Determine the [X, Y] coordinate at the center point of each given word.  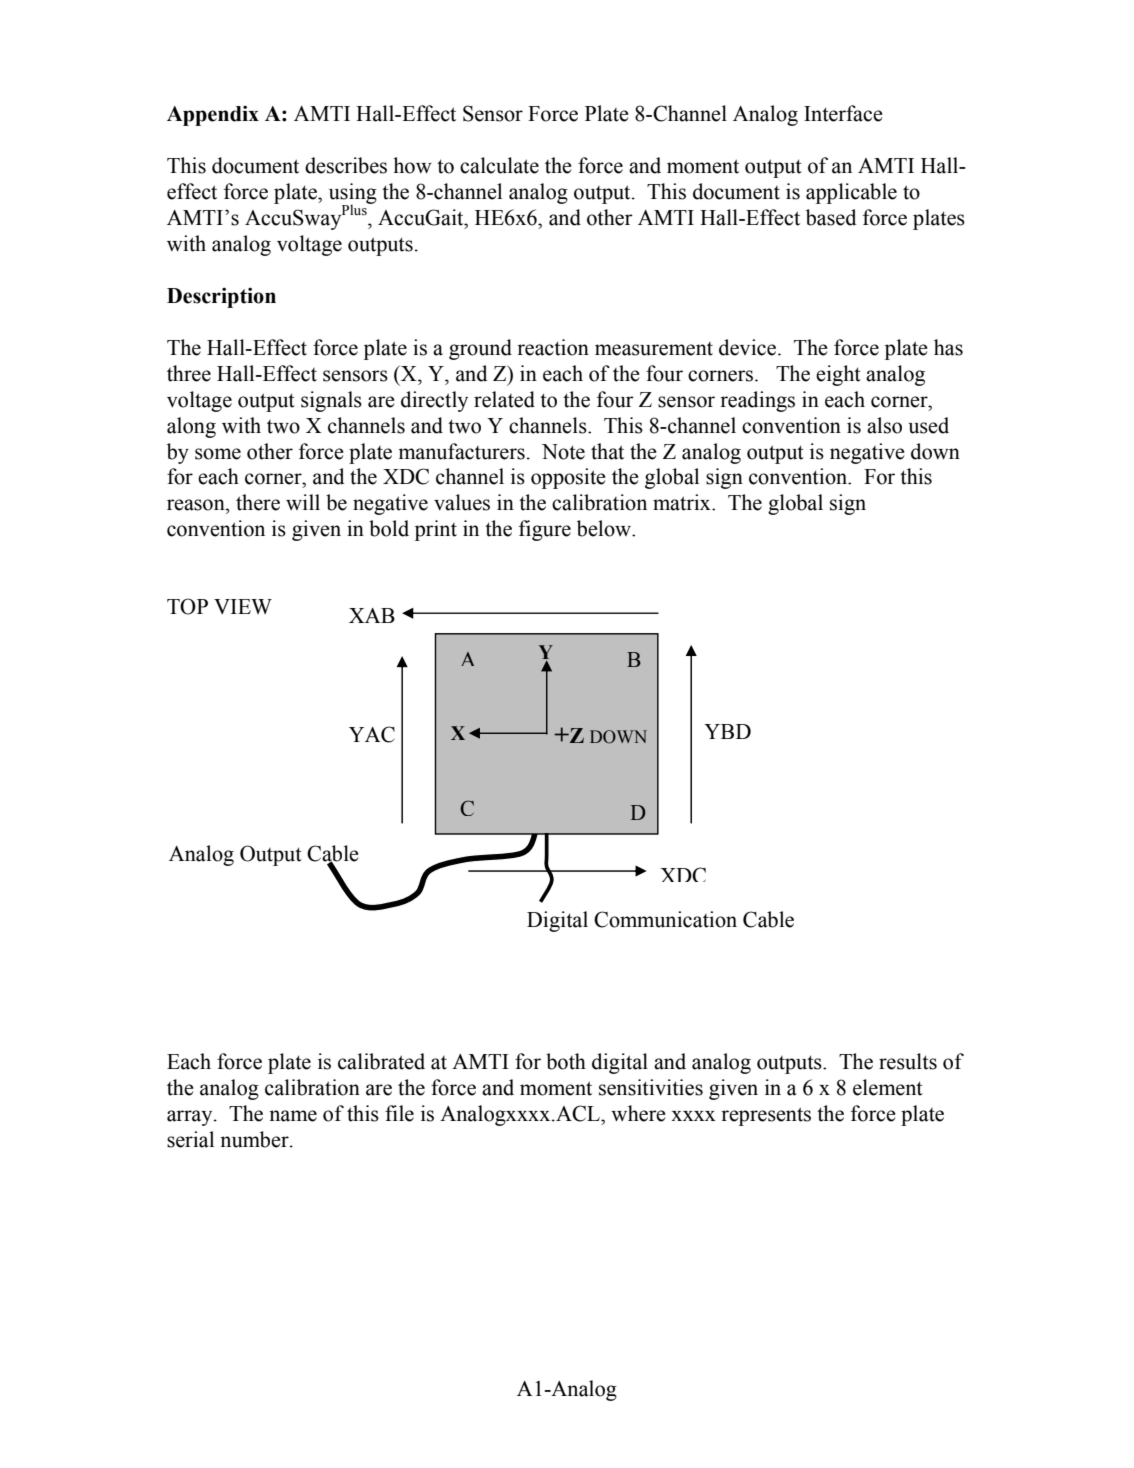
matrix [683, 502]
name [293, 1116]
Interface [843, 113]
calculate [499, 165]
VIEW [243, 606]
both [566, 1061]
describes [346, 165]
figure [545, 530]
